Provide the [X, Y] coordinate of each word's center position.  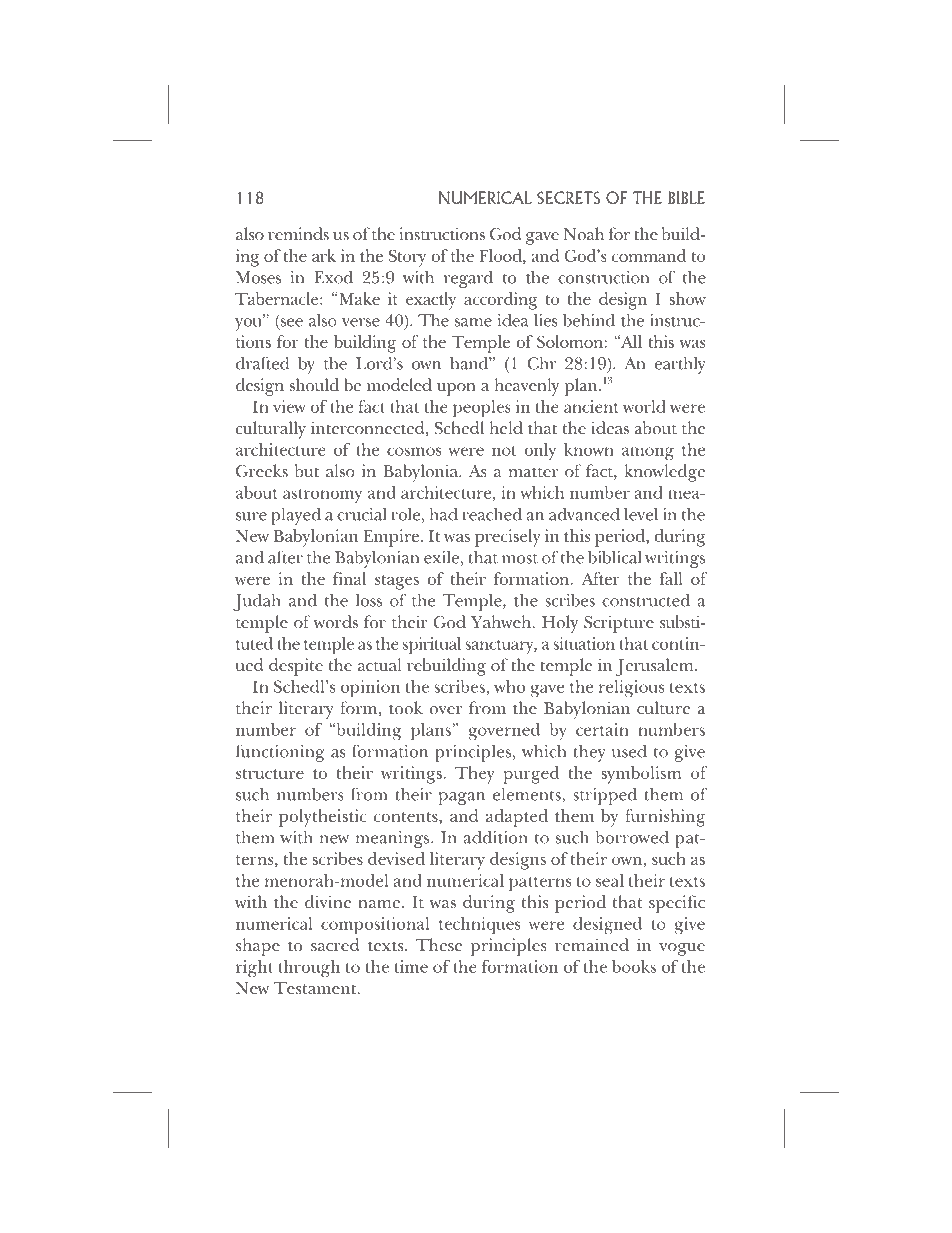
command [649, 255]
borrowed [632, 837]
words [335, 622]
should [314, 385]
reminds [298, 233]
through [309, 969]
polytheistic [322, 818]
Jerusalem [656, 667]
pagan [462, 798]
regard [468, 279]
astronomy [322, 496]
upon [456, 389]
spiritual [432, 645]
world [644, 406]
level [641, 514]
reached [492, 514]
